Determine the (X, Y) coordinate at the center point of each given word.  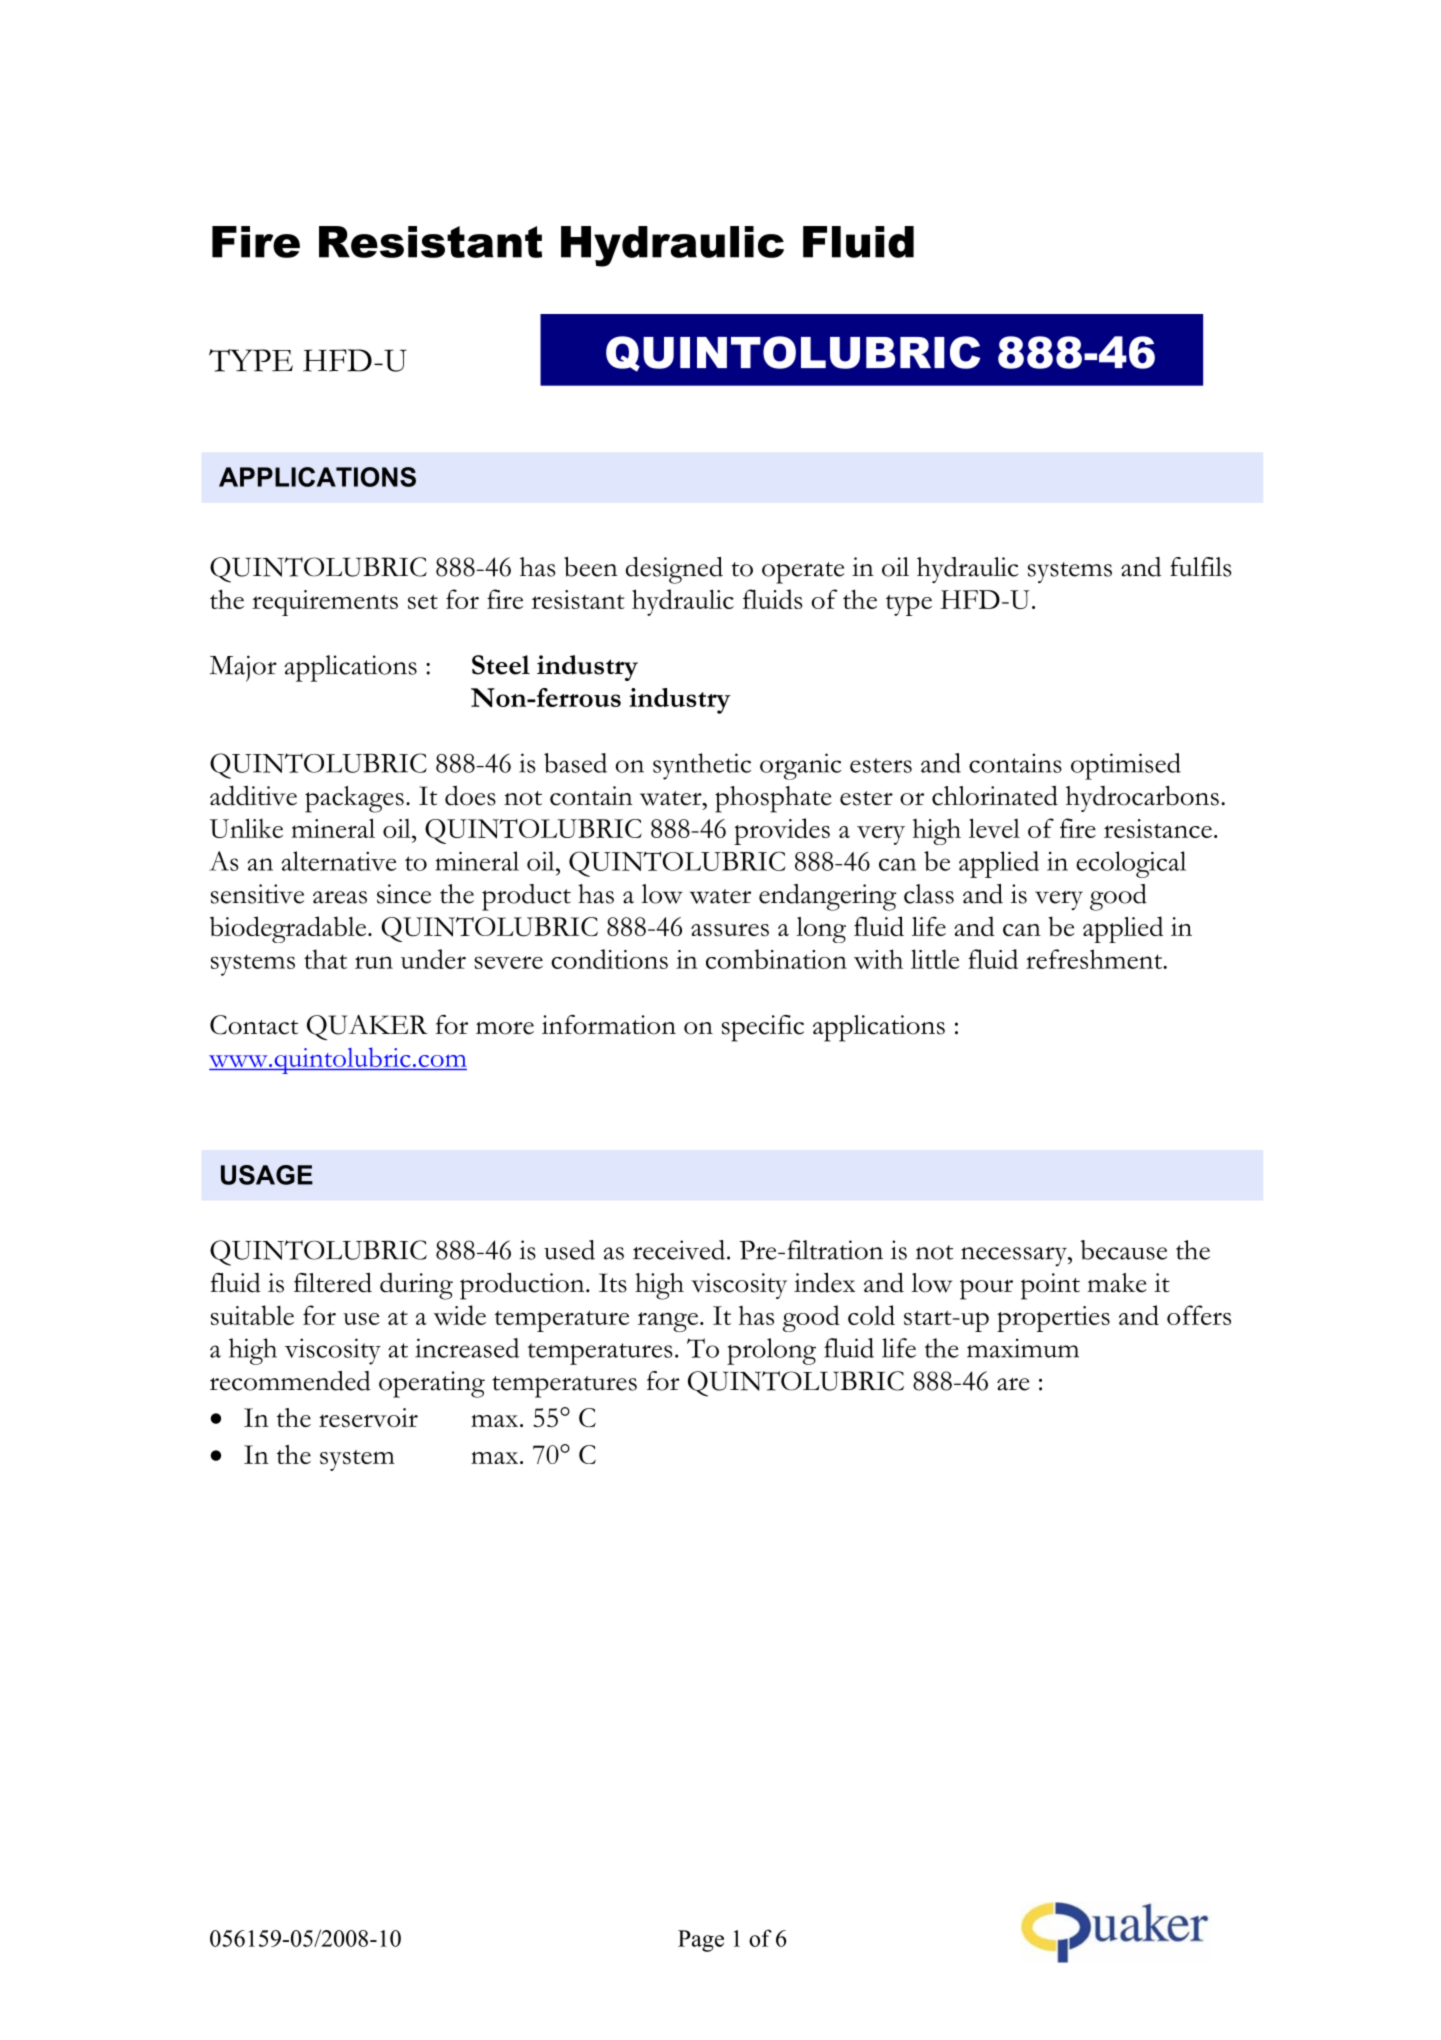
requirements (325, 603)
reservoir (368, 1418)
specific (763, 1028)
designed (674, 570)
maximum (1023, 1348)
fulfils (1200, 567)
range (668, 1322)
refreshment (1095, 959)
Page (701, 1941)
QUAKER (367, 1027)
